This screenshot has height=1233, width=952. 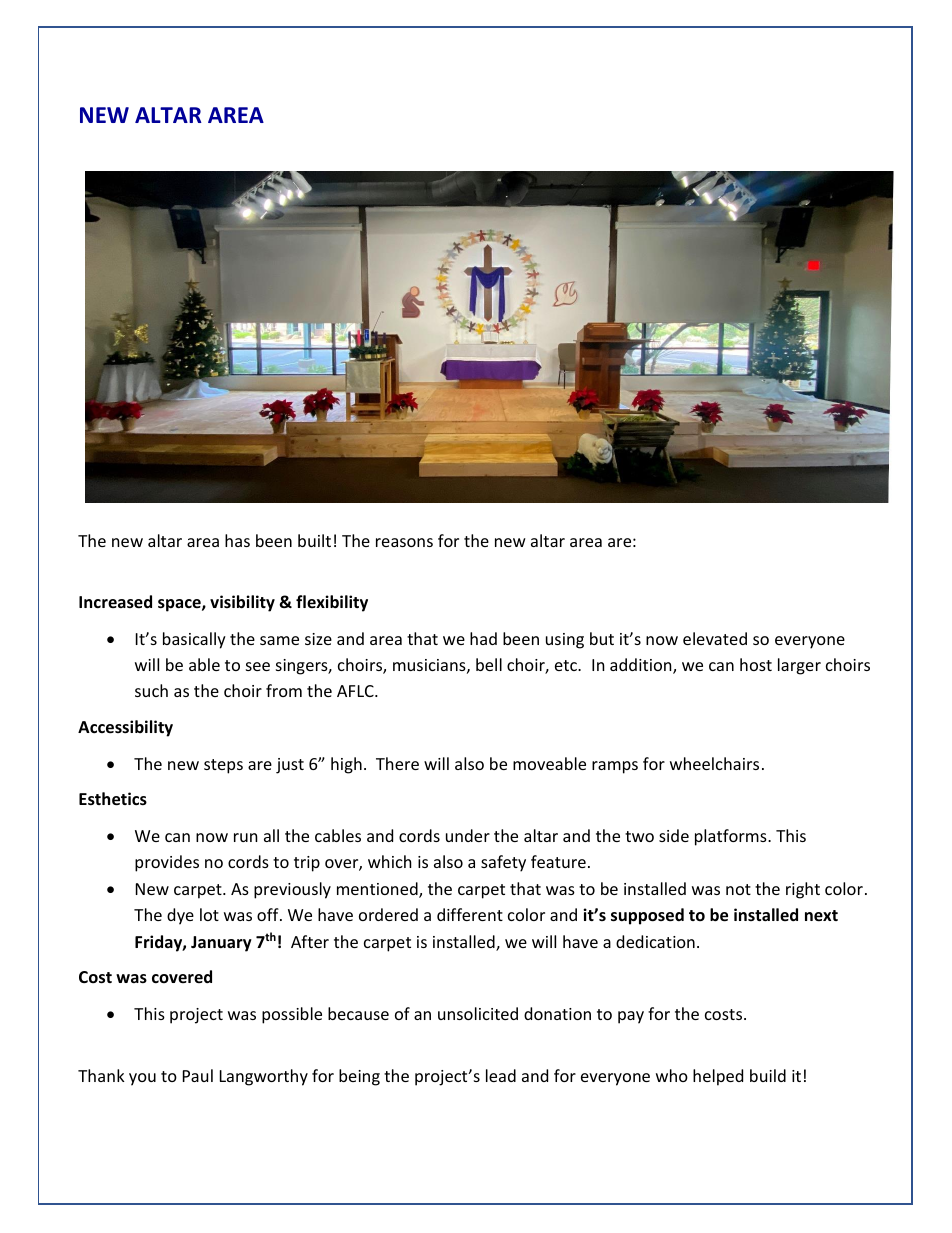 What do you see at coordinates (237, 540) in the screenshot?
I see `has` at bounding box center [237, 540].
